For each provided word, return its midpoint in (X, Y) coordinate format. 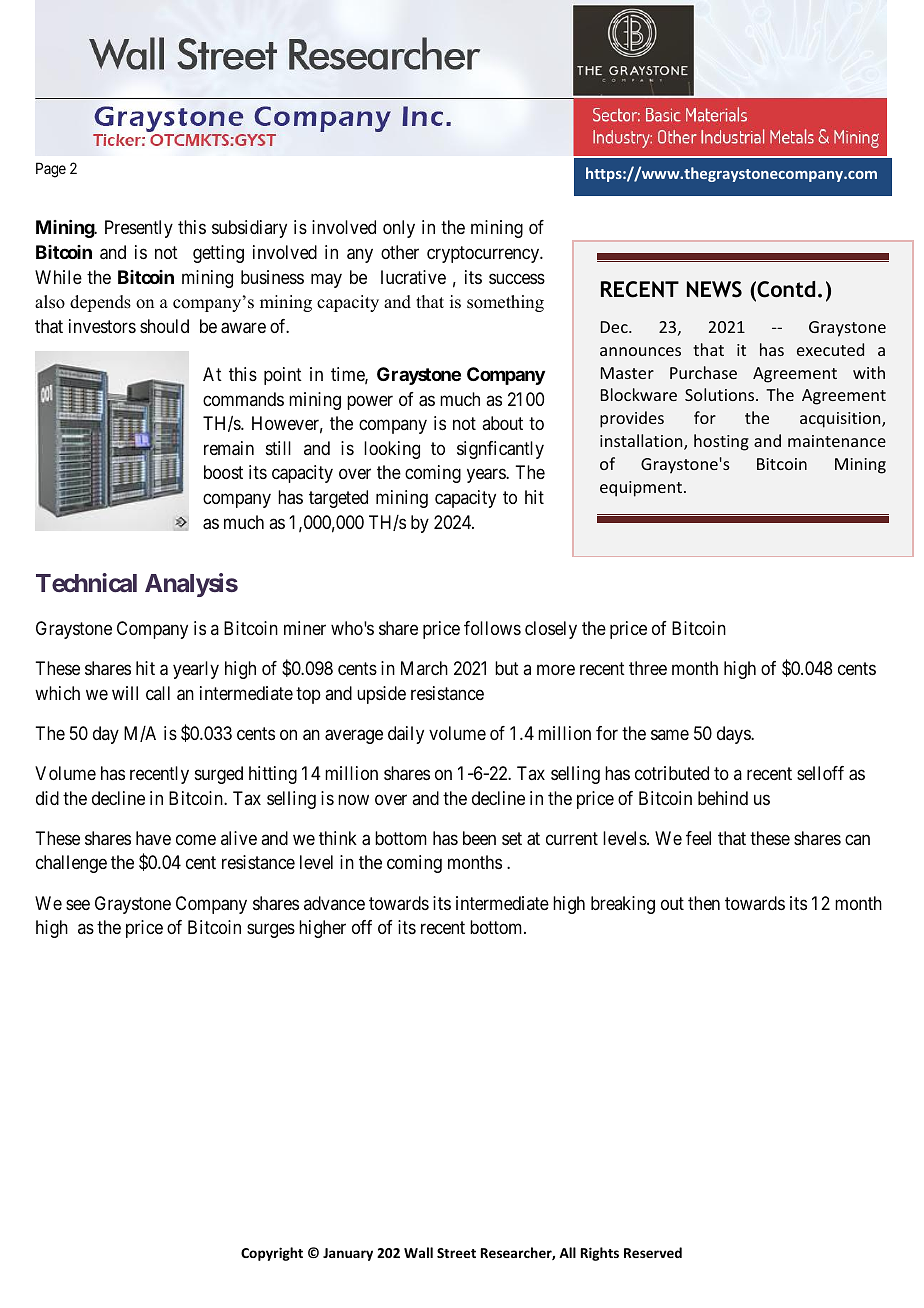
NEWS (714, 289)
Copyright (272, 1254)
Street (456, 1253)
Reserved (653, 1252)
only (399, 229)
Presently (139, 229)
